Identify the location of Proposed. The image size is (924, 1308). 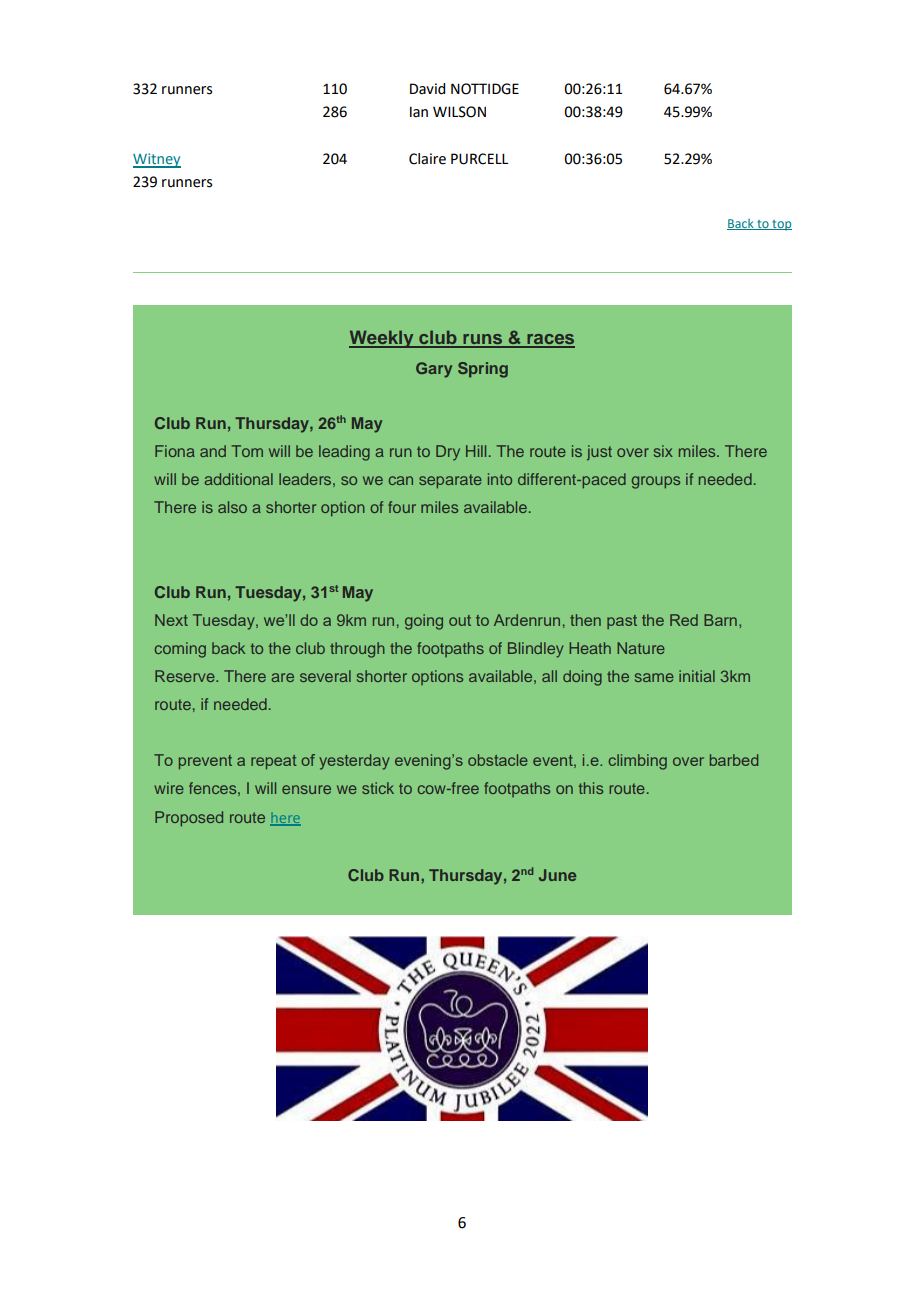
(189, 819).
